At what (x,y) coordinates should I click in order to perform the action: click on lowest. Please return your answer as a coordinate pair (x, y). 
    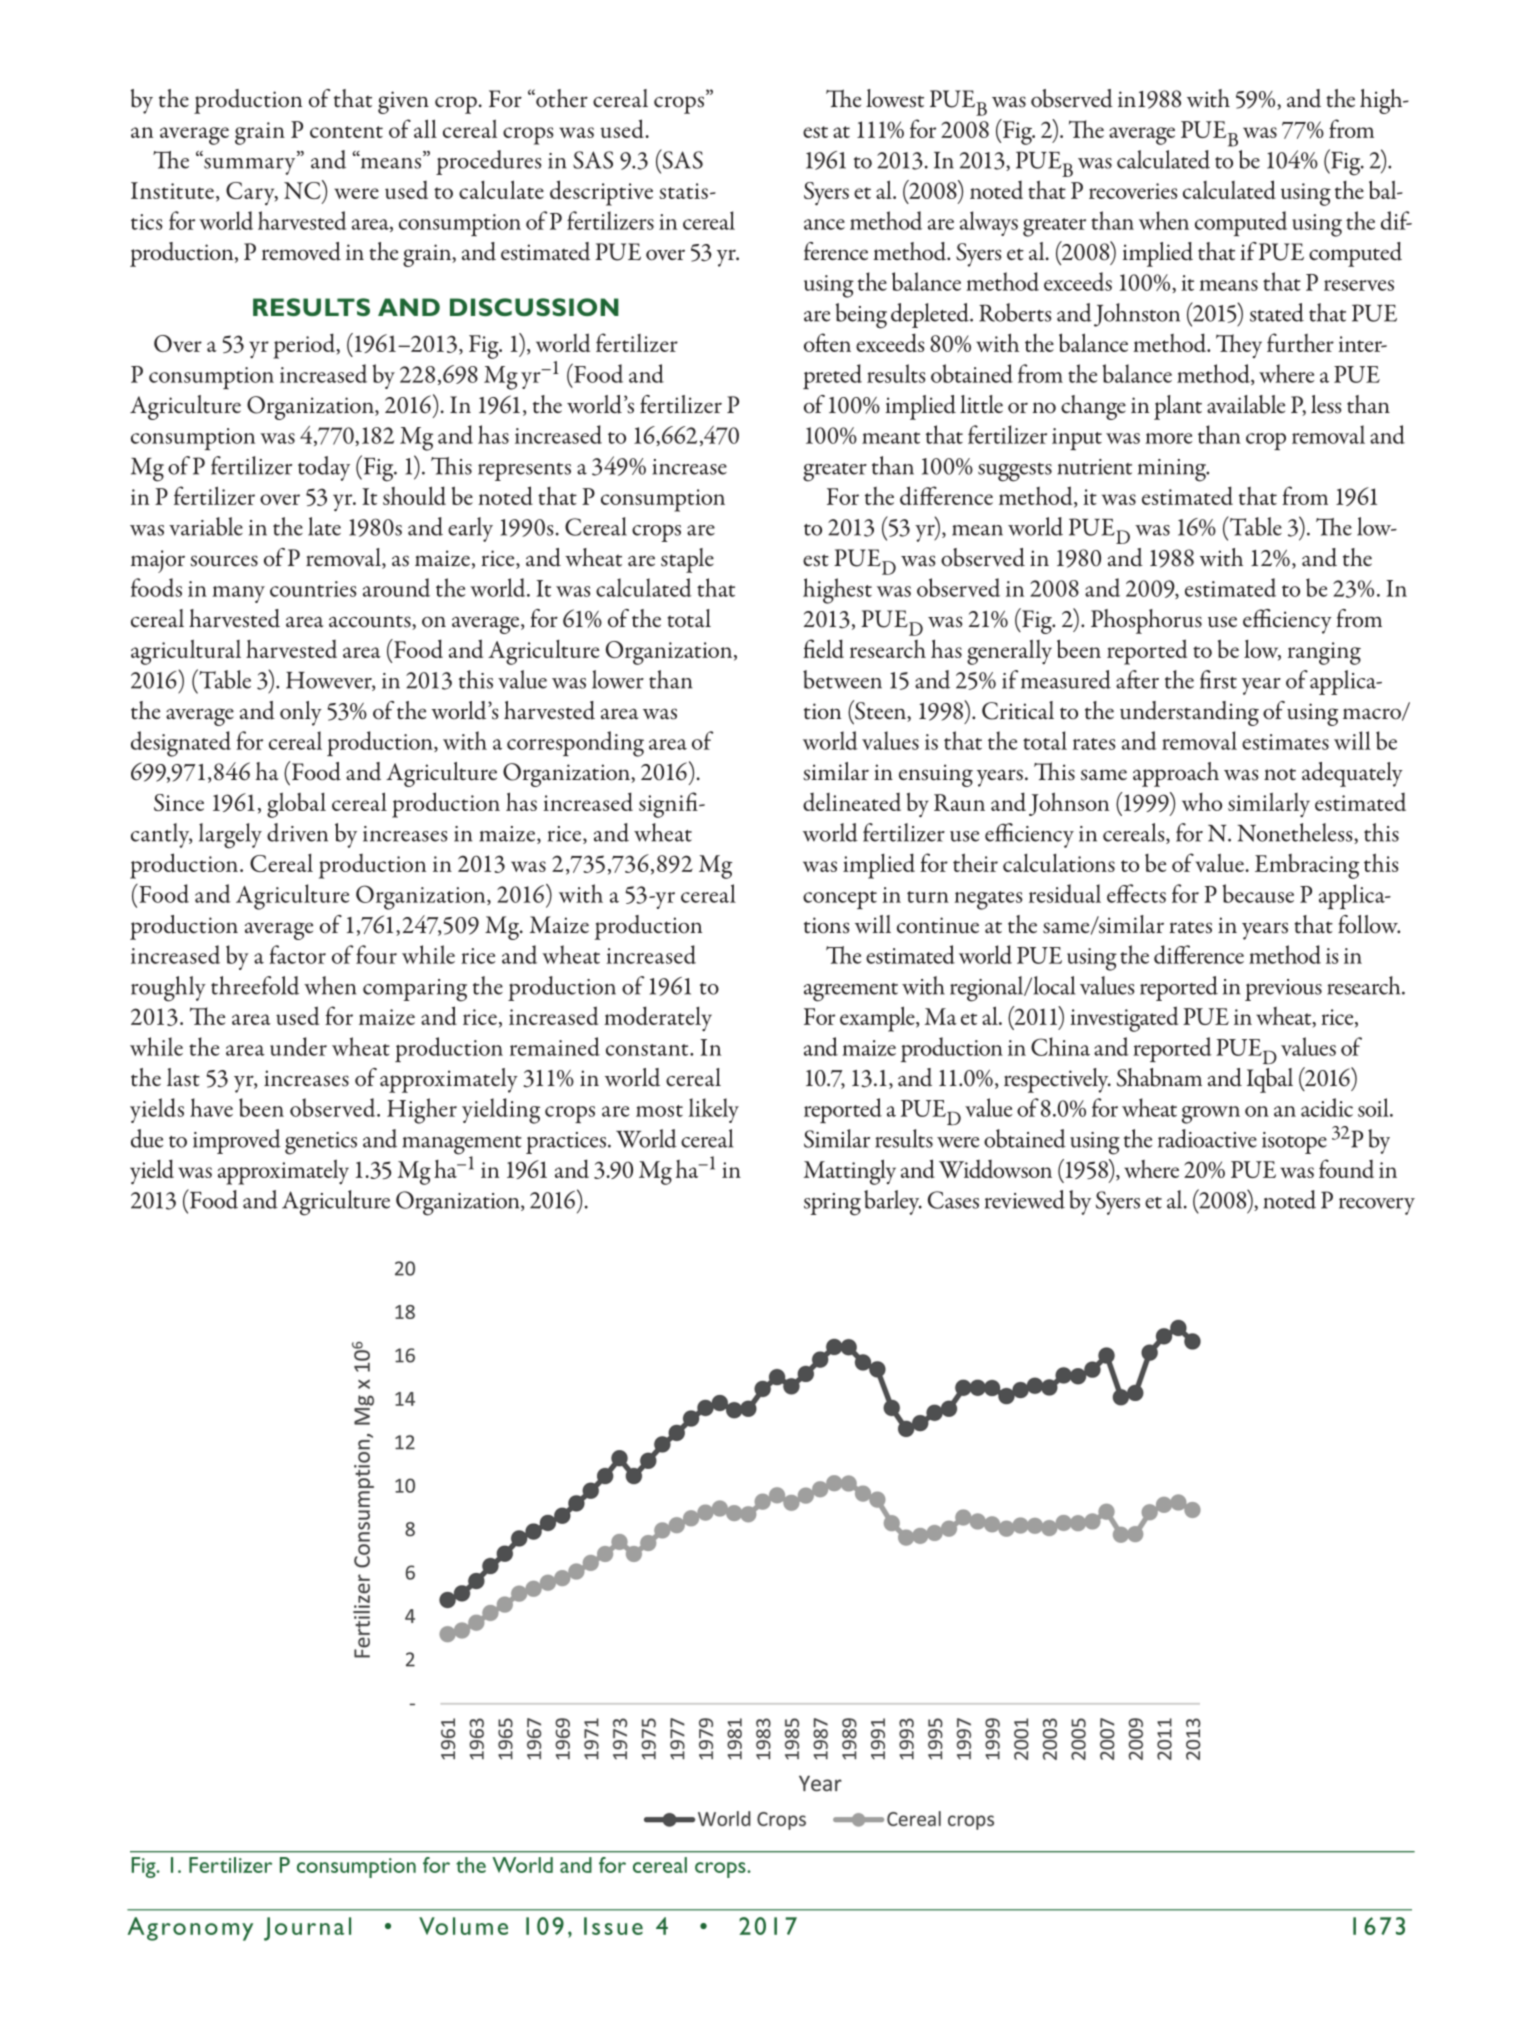
    Looking at the image, I should click on (895, 98).
